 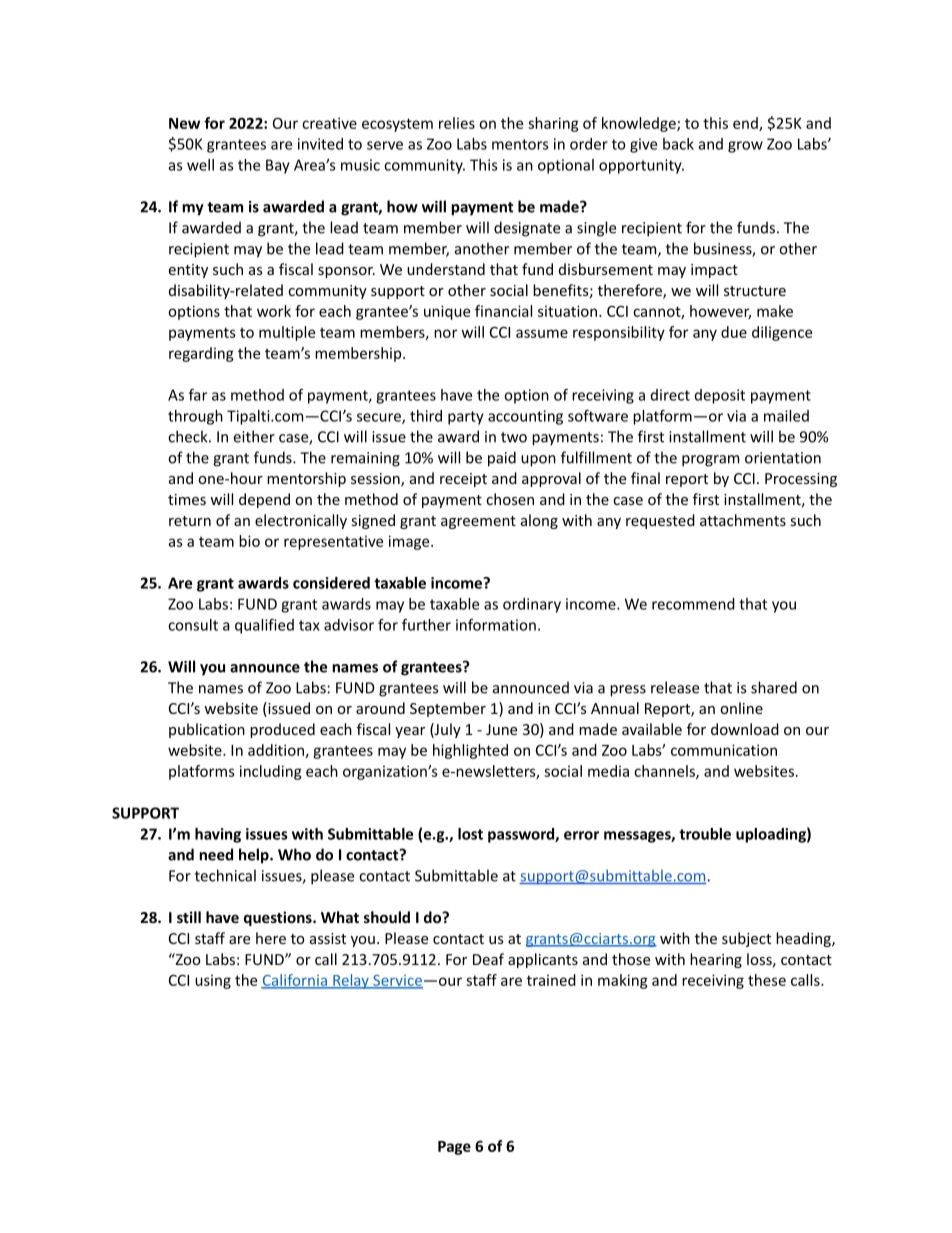 I want to click on program, so click(x=710, y=461).
